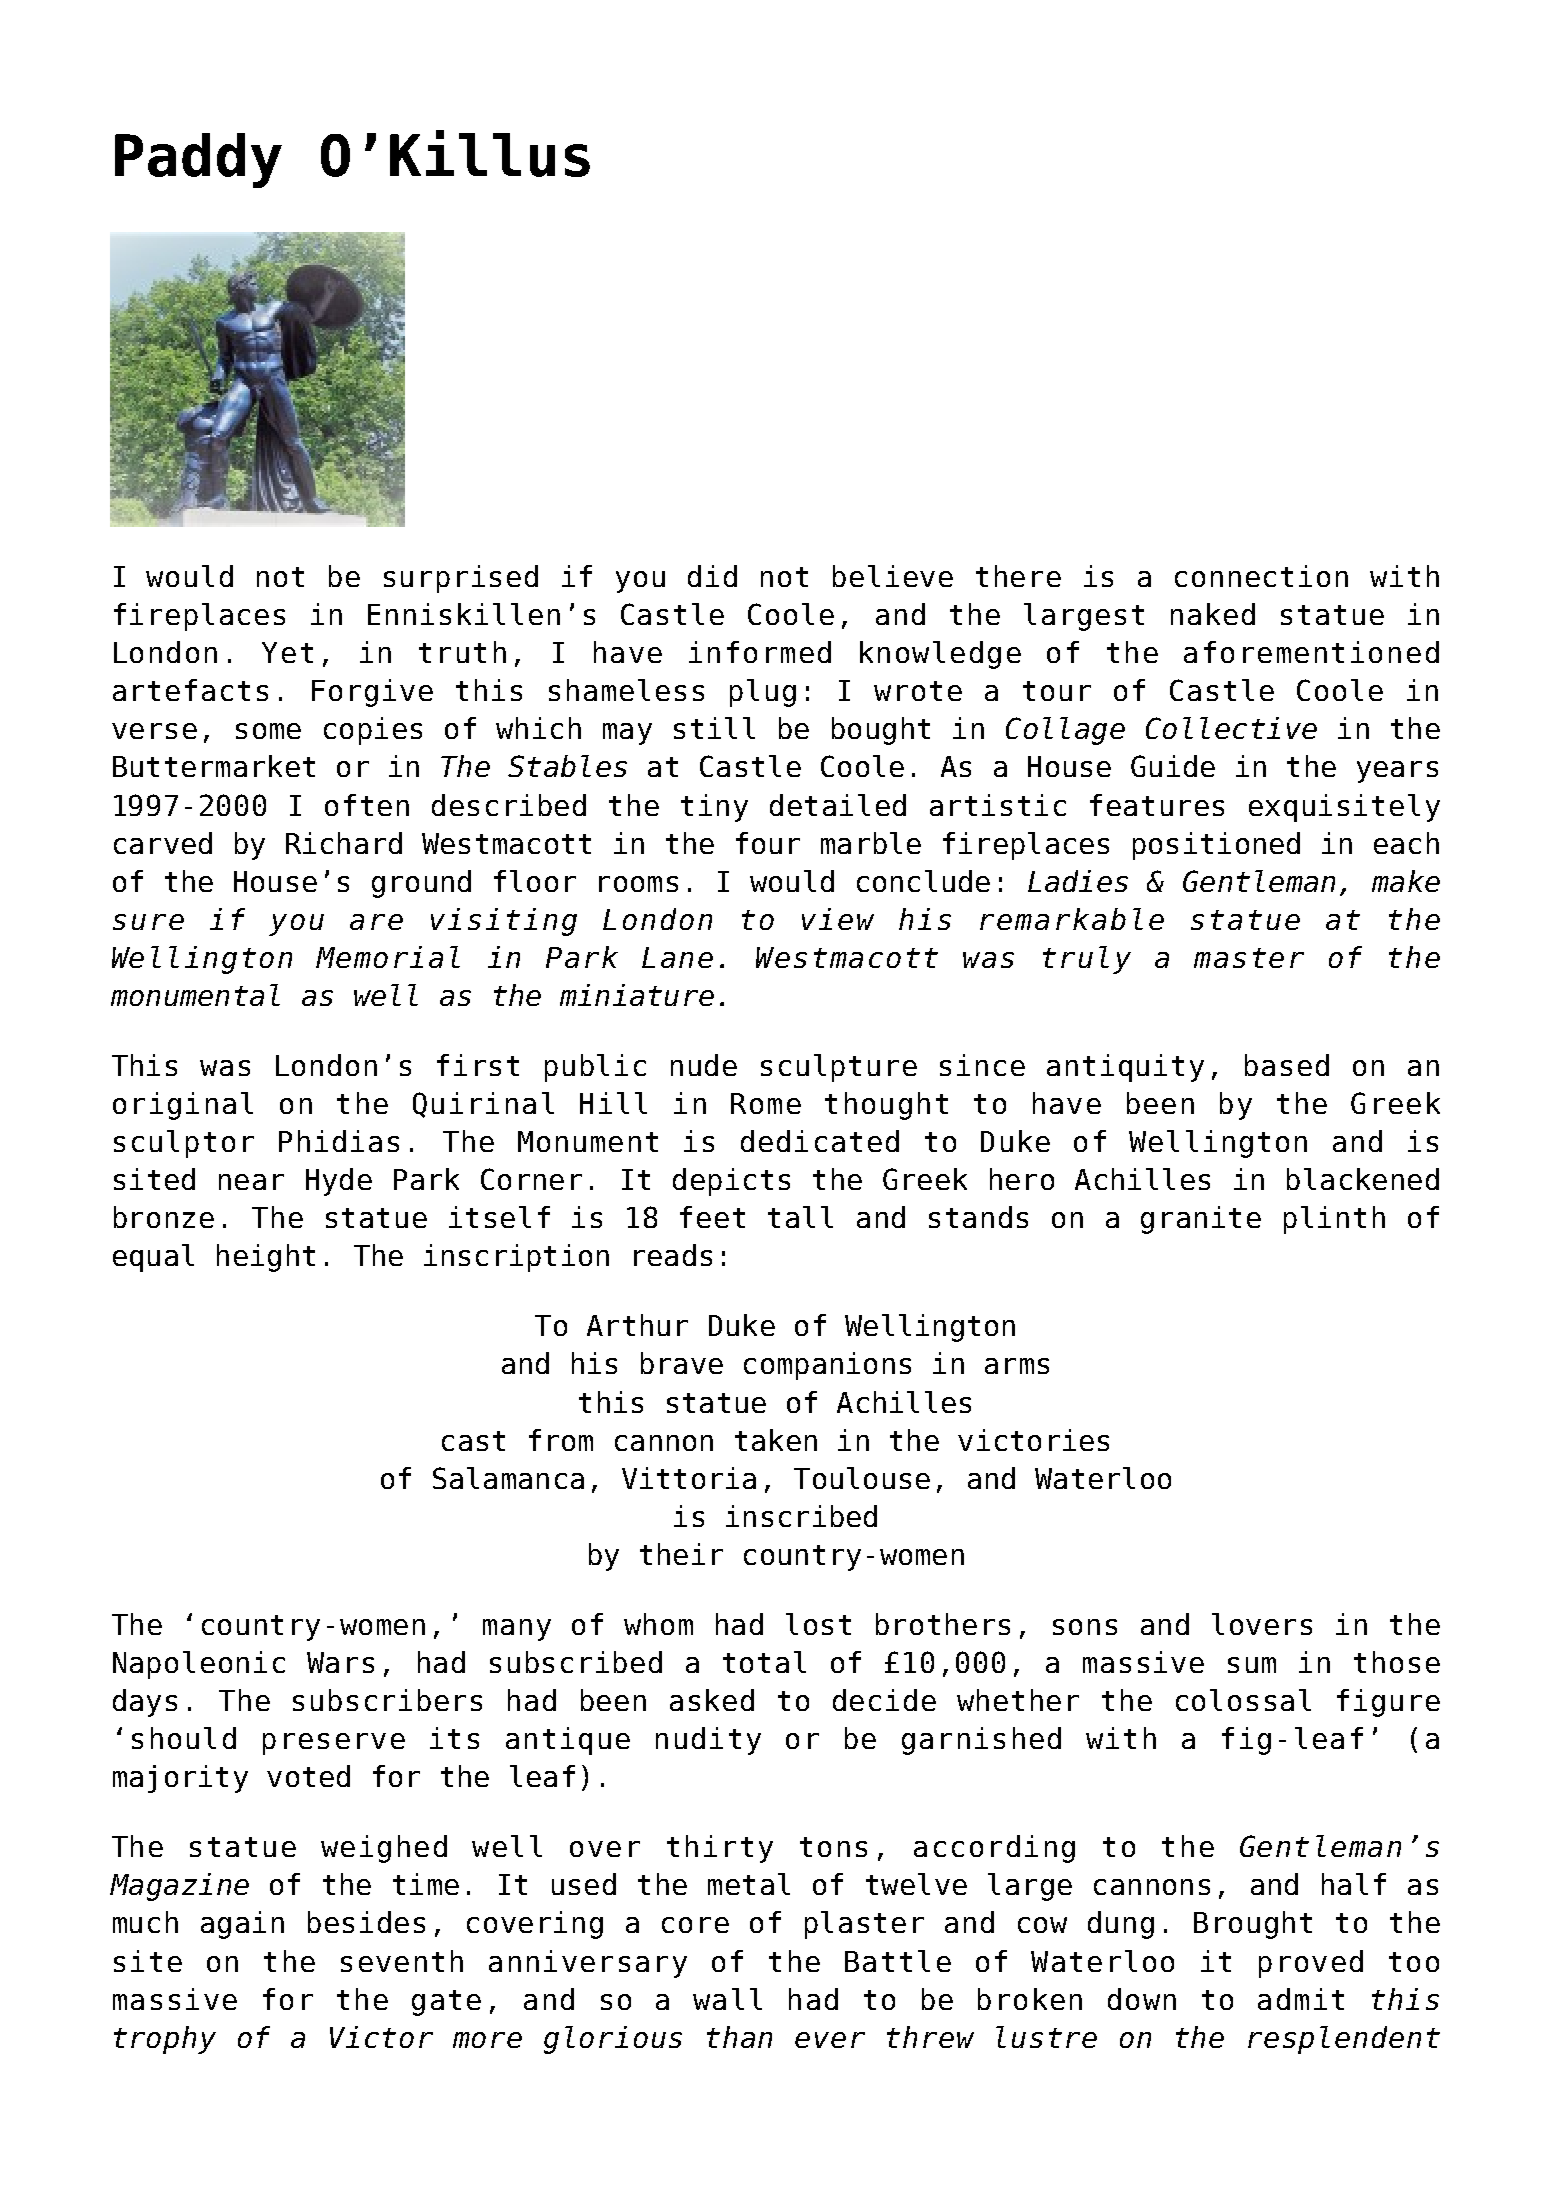  What do you see at coordinates (198, 160) in the image?
I see `Paddy` at bounding box center [198, 160].
